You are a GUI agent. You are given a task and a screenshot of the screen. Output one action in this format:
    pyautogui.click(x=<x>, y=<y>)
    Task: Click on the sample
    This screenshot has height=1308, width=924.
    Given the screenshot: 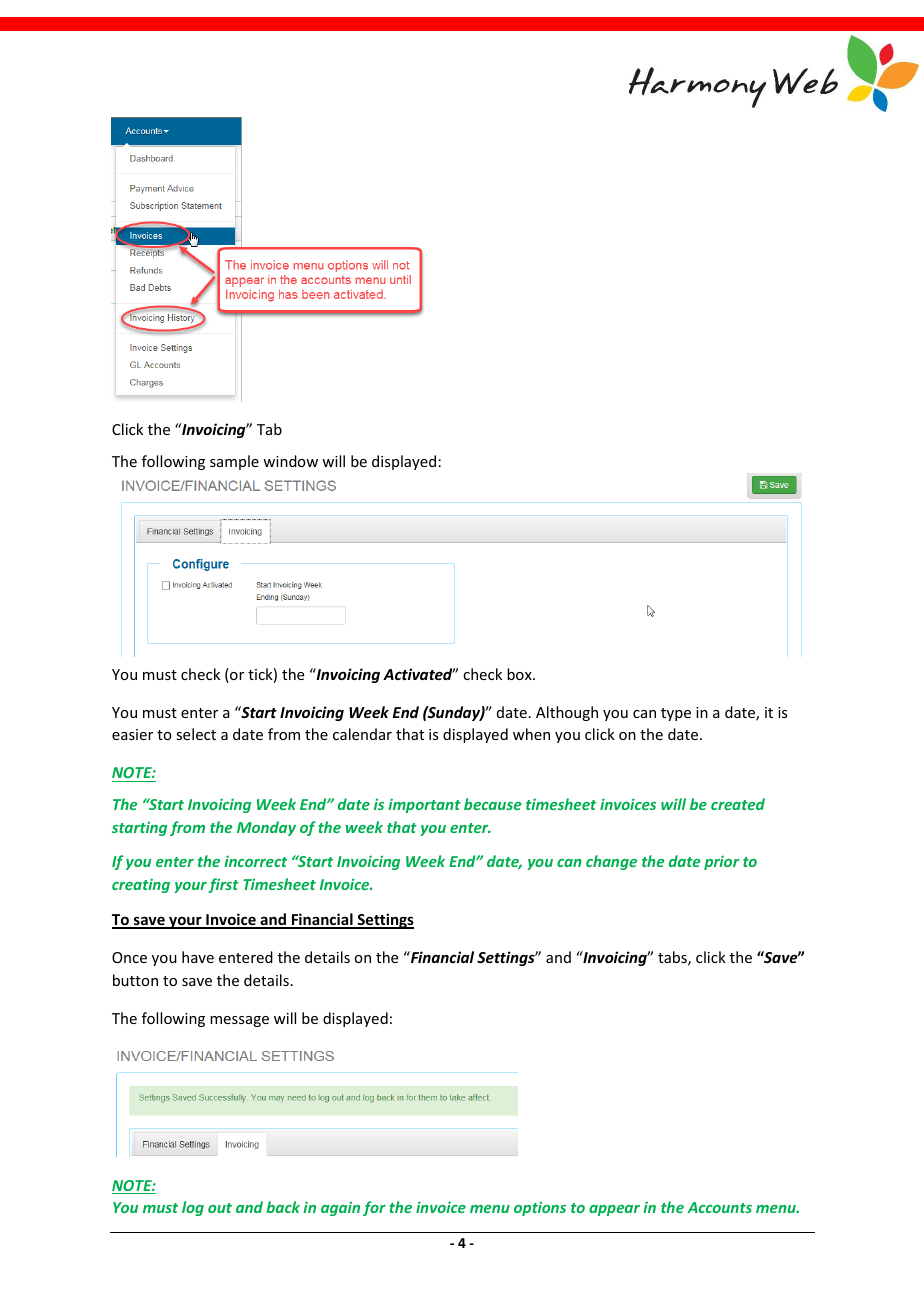 What is the action you would take?
    pyautogui.click(x=234, y=462)
